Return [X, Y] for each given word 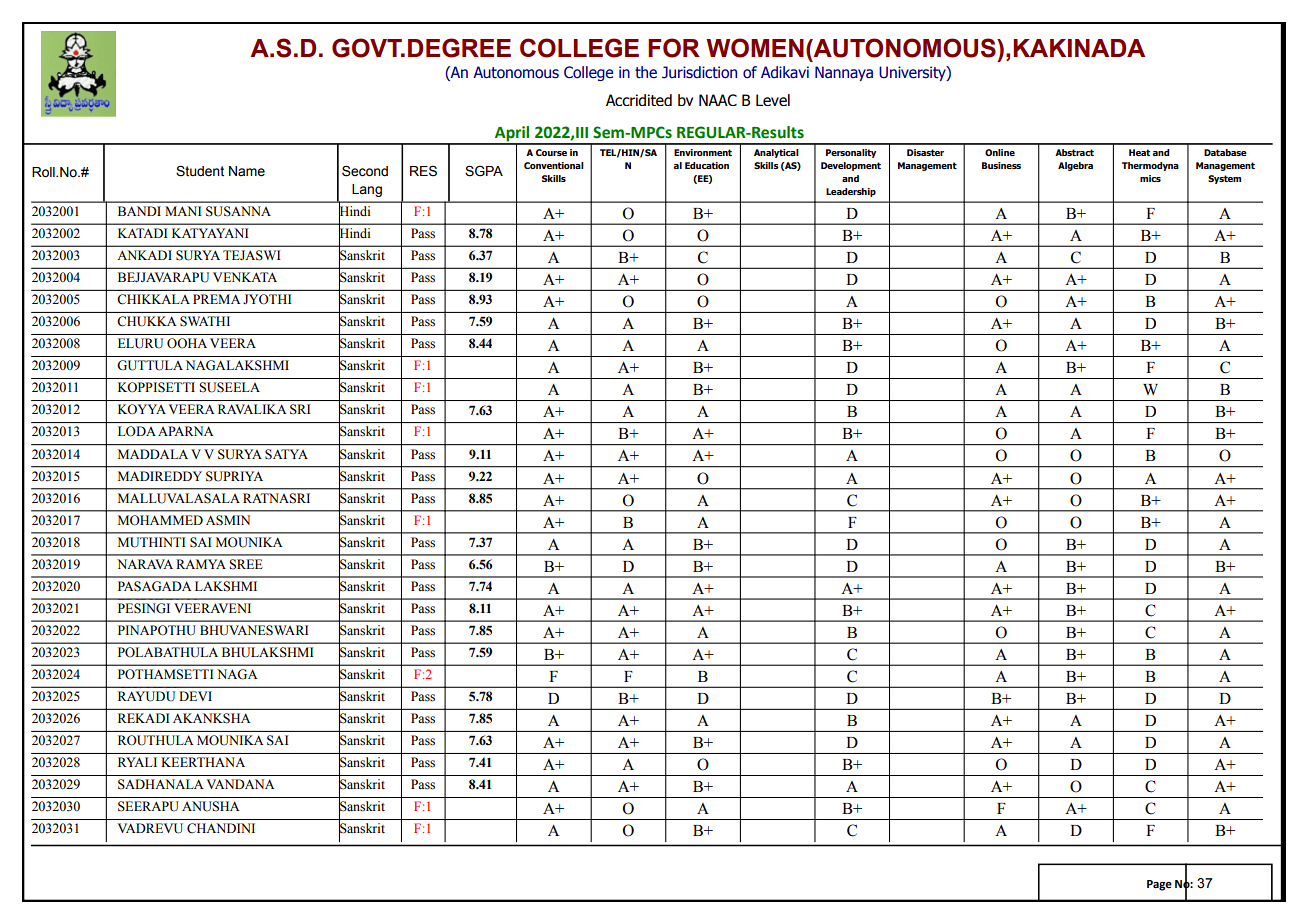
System [1224, 179]
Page [1159, 885]
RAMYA [201, 564]
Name [247, 171]
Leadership [851, 192]
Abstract [1074, 152]
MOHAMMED [160, 520]
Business [1001, 165]
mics [1150, 178]
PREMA [217, 299]
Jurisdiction [699, 72]
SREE [246, 564]
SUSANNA [238, 211]
